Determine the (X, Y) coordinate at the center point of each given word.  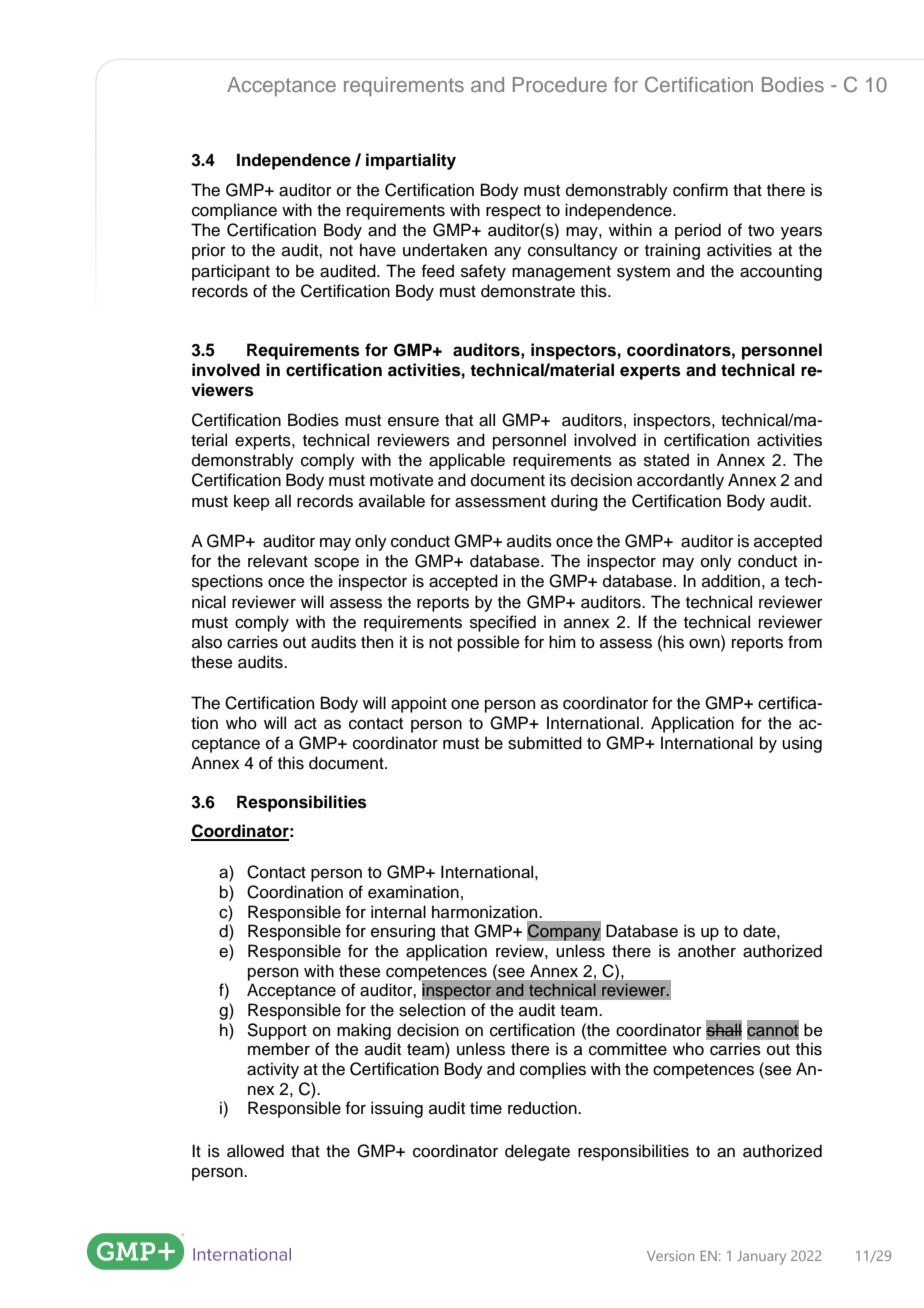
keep (252, 502)
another (707, 951)
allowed (255, 1151)
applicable (467, 461)
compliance (234, 211)
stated (666, 460)
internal (398, 912)
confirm (700, 190)
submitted (545, 743)
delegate (537, 1152)
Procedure (560, 84)
